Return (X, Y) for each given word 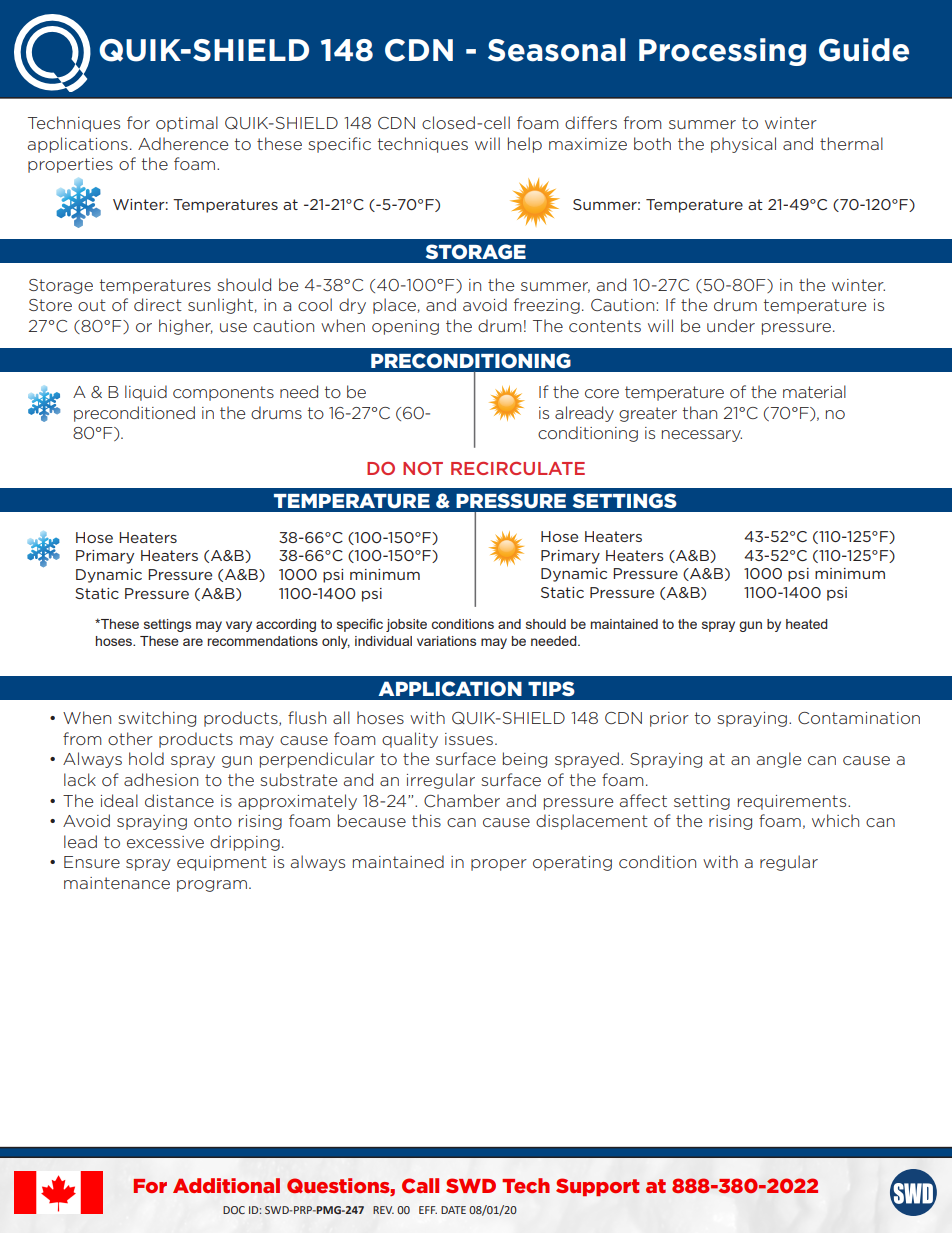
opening (405, 327)
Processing (722, 52)
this (426, 820)
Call (420, 1185)
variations (446, 641)
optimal (187, 124)
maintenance (117, 883)
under (731, 325)
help (525, 145)
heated (807, 624)
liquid (146, 393)
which (835, 820)
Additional (226, 1185)
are (193, 642)
